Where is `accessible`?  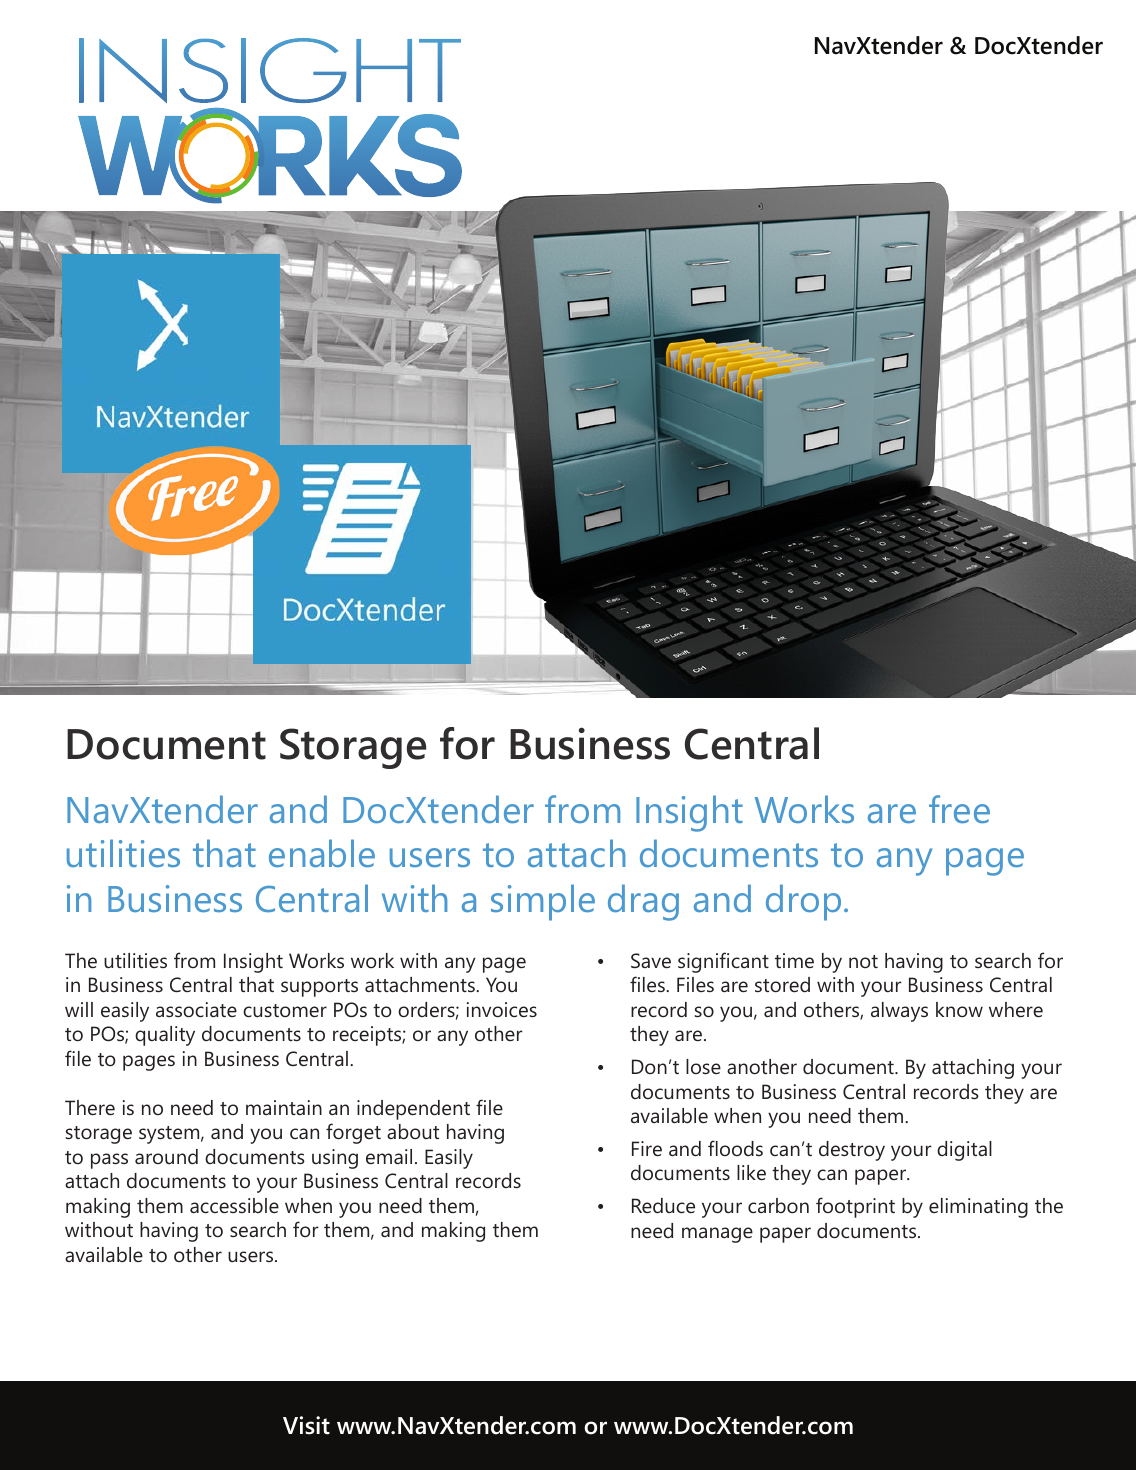
accessible is located at coordinates (234, 1205).
